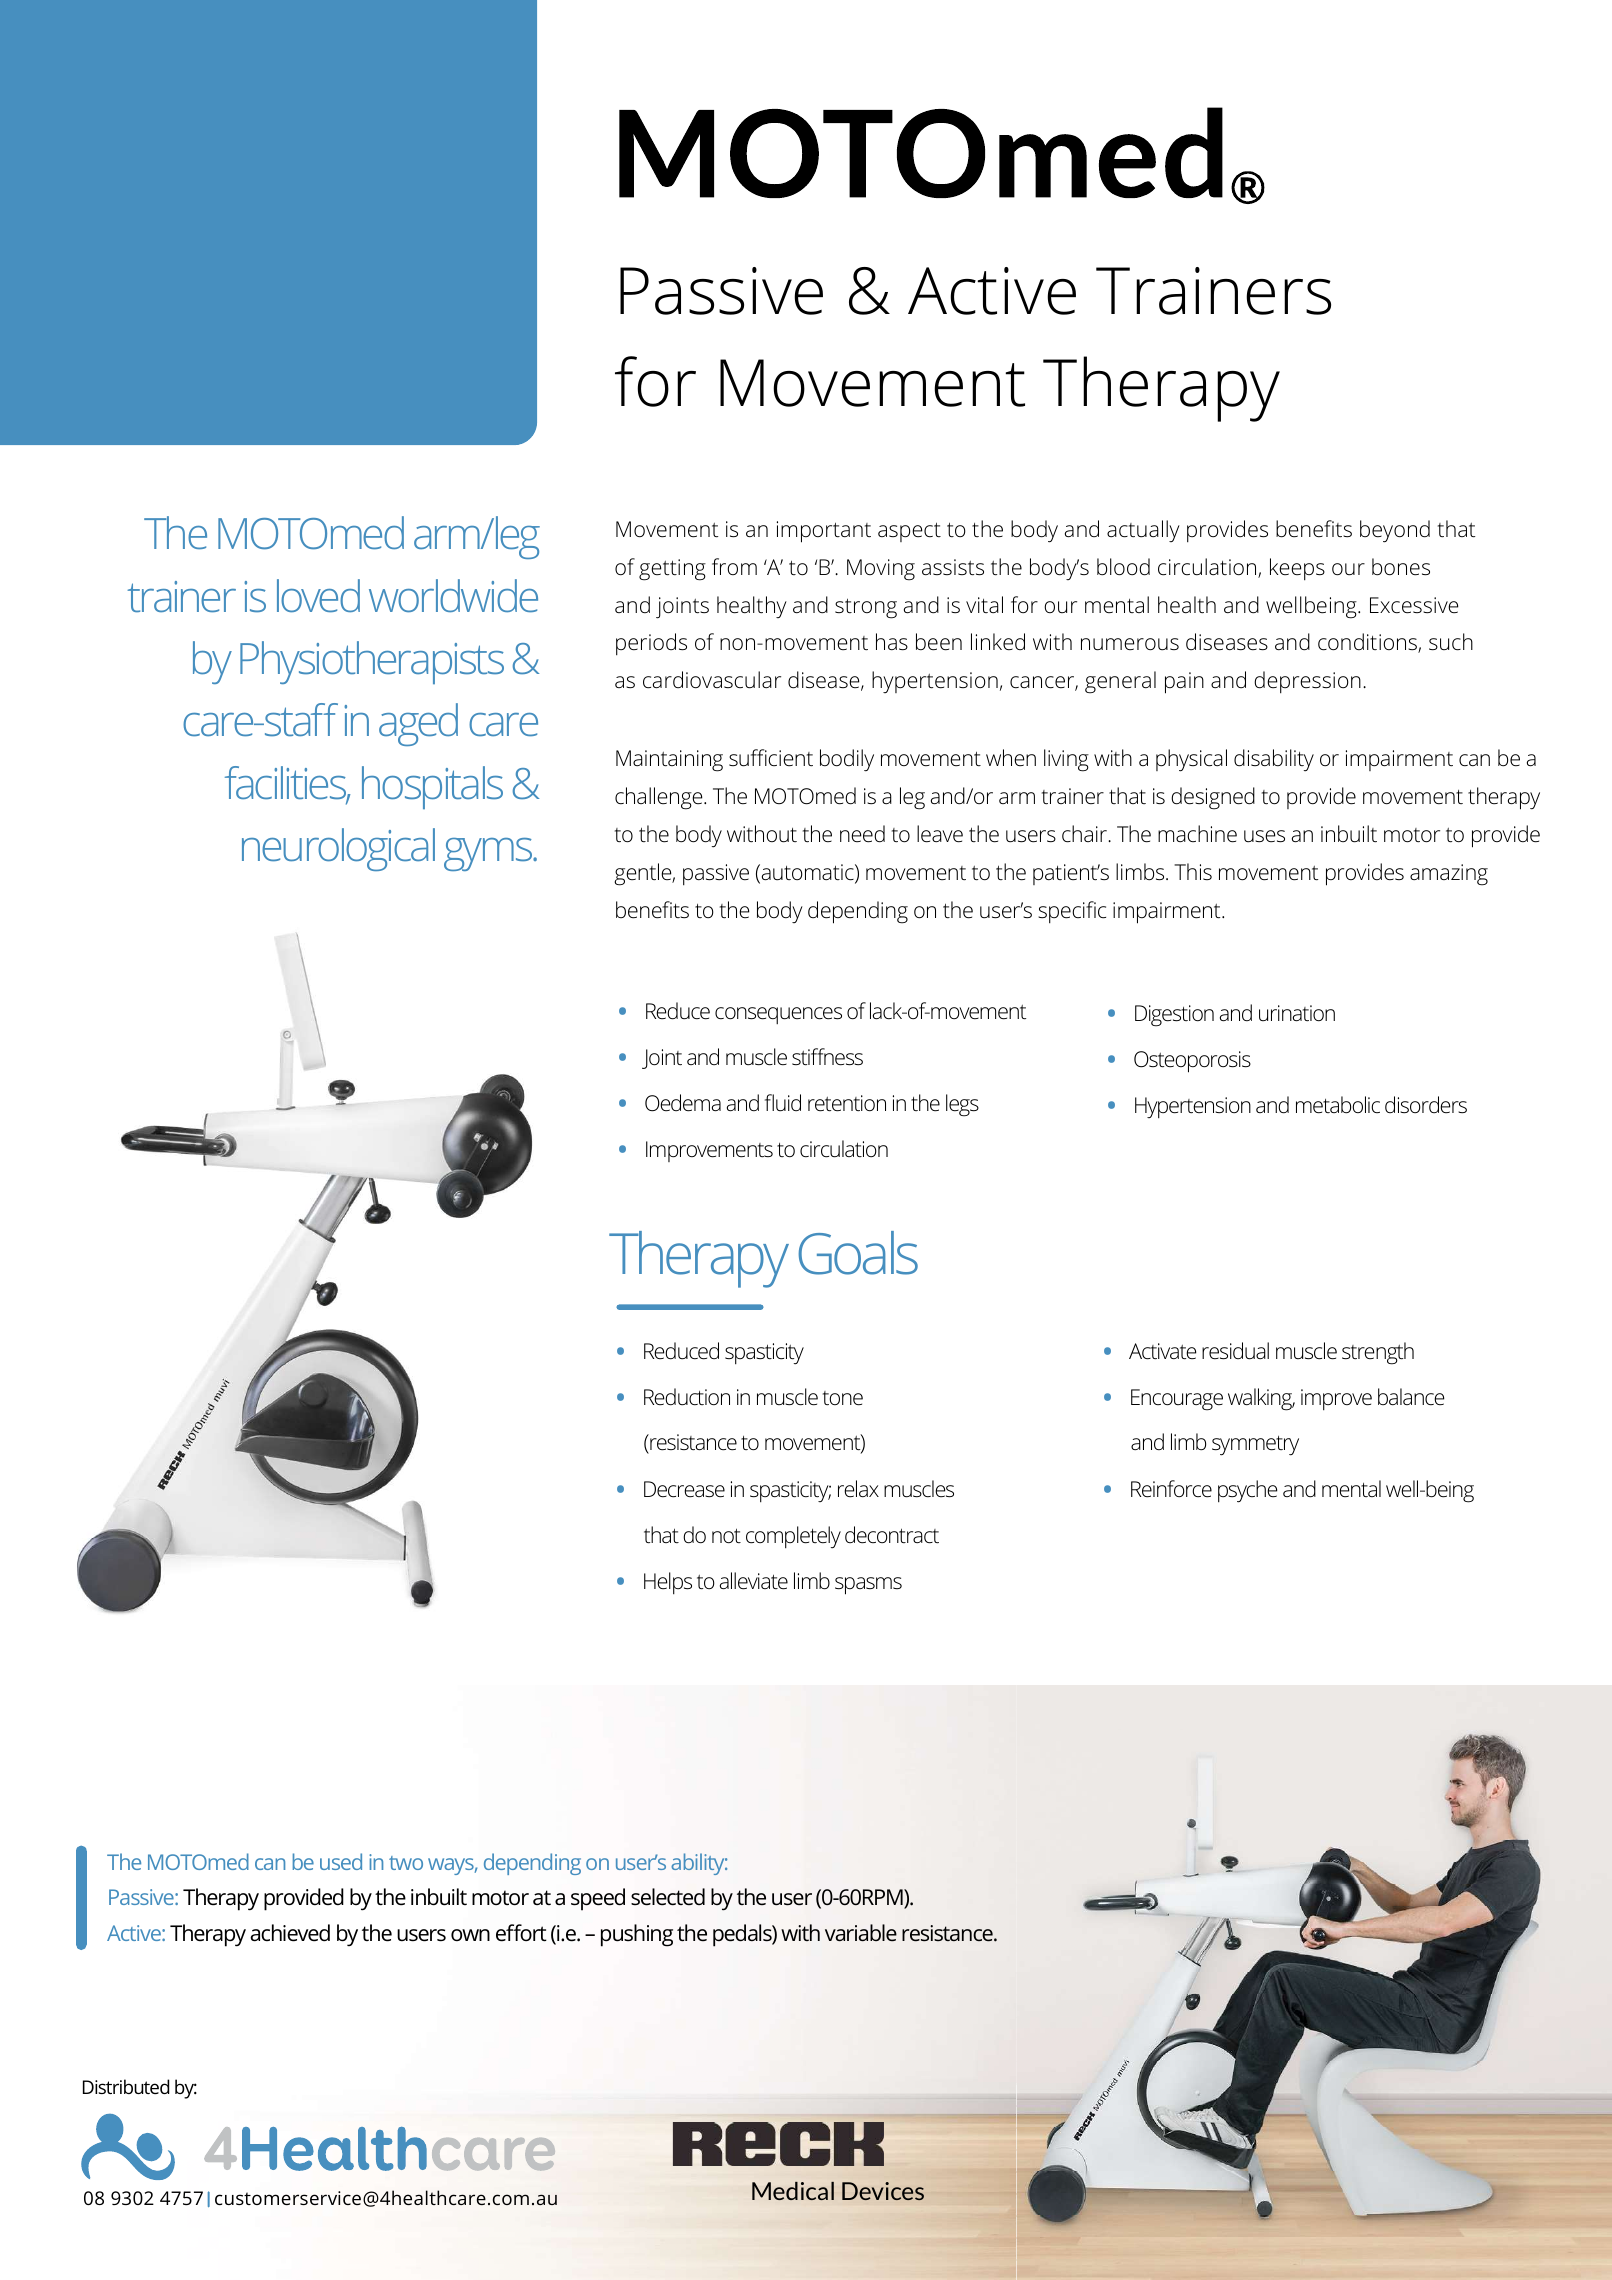  What do you see at coordinates (734, 566) in the screenshot?
I see `from` at bounding box center [734, 566].
